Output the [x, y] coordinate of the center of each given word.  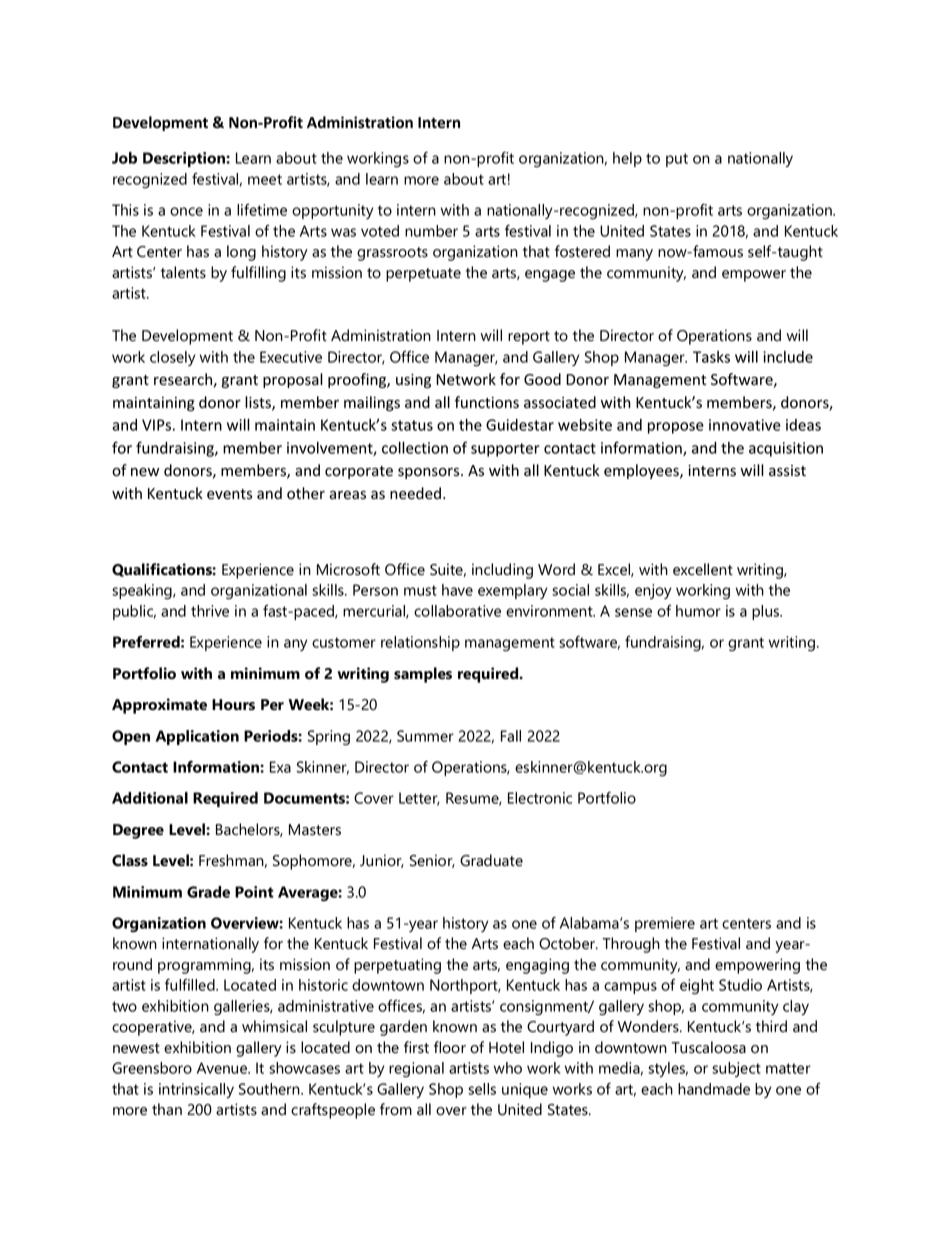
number [431, 231]
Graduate [491, 860]
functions [487, 402]
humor [698, 611]
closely [172, 358]
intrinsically [196, 1090]
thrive [210, 611]
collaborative [457, 611]
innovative [745, 425]
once [186, 211]
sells [482, 1089]
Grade [208, 892]
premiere [665, 924]
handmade [714, 1089]
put [677, 160]
